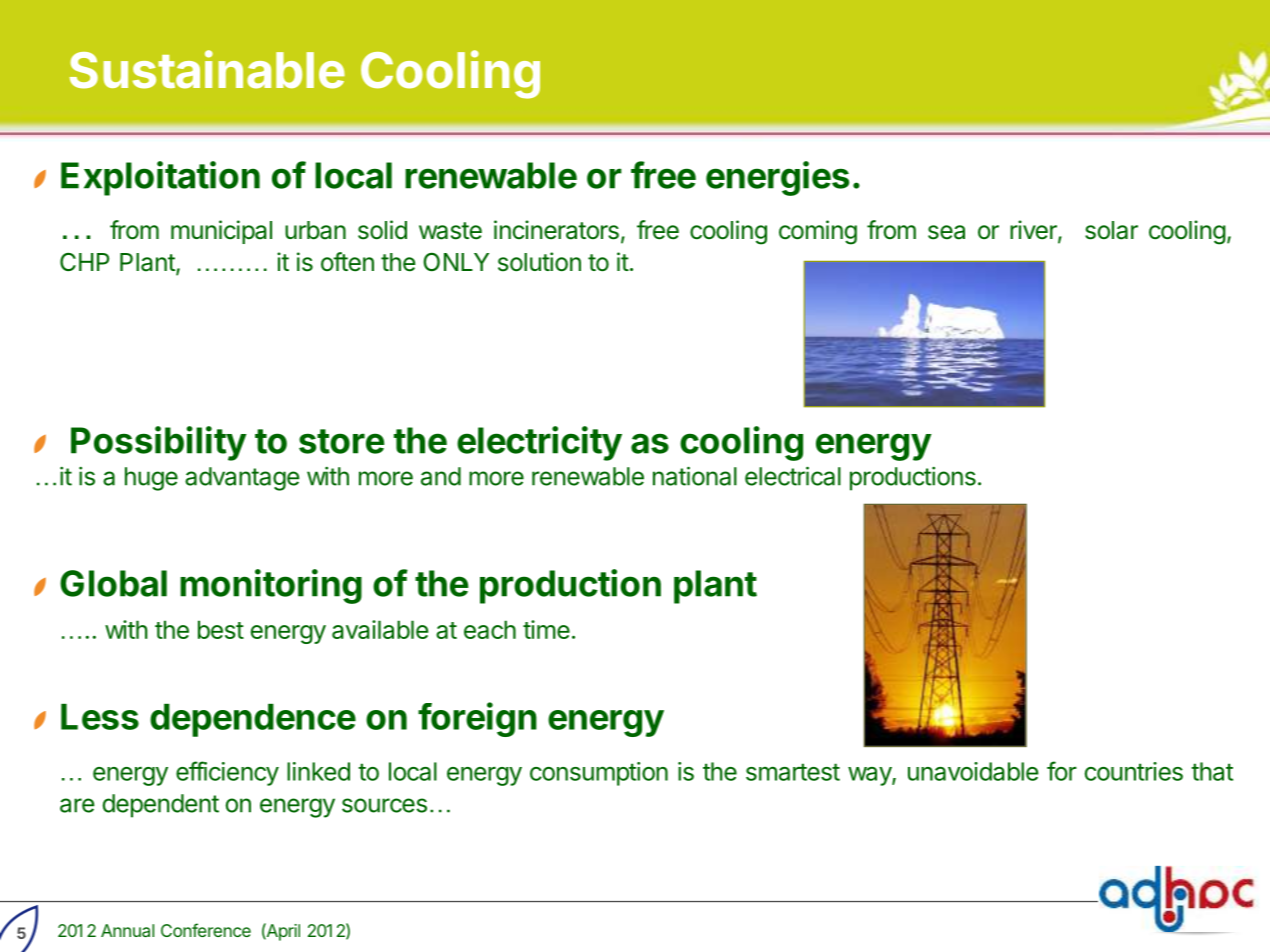 The width and height of the screenshot is (1270, 952). I want to click on electricity, so click(539, 443).
